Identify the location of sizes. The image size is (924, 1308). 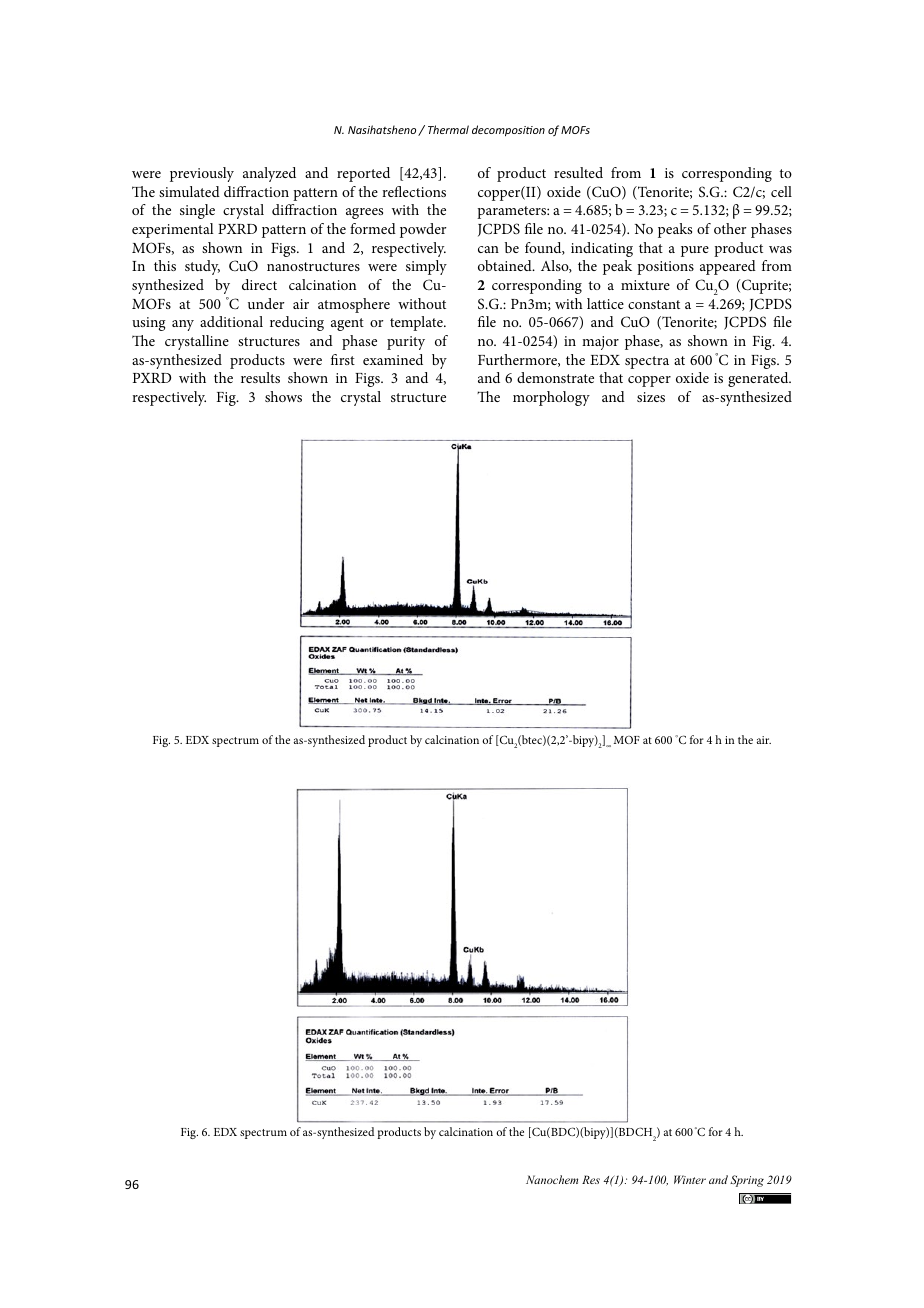
(651, 397).
